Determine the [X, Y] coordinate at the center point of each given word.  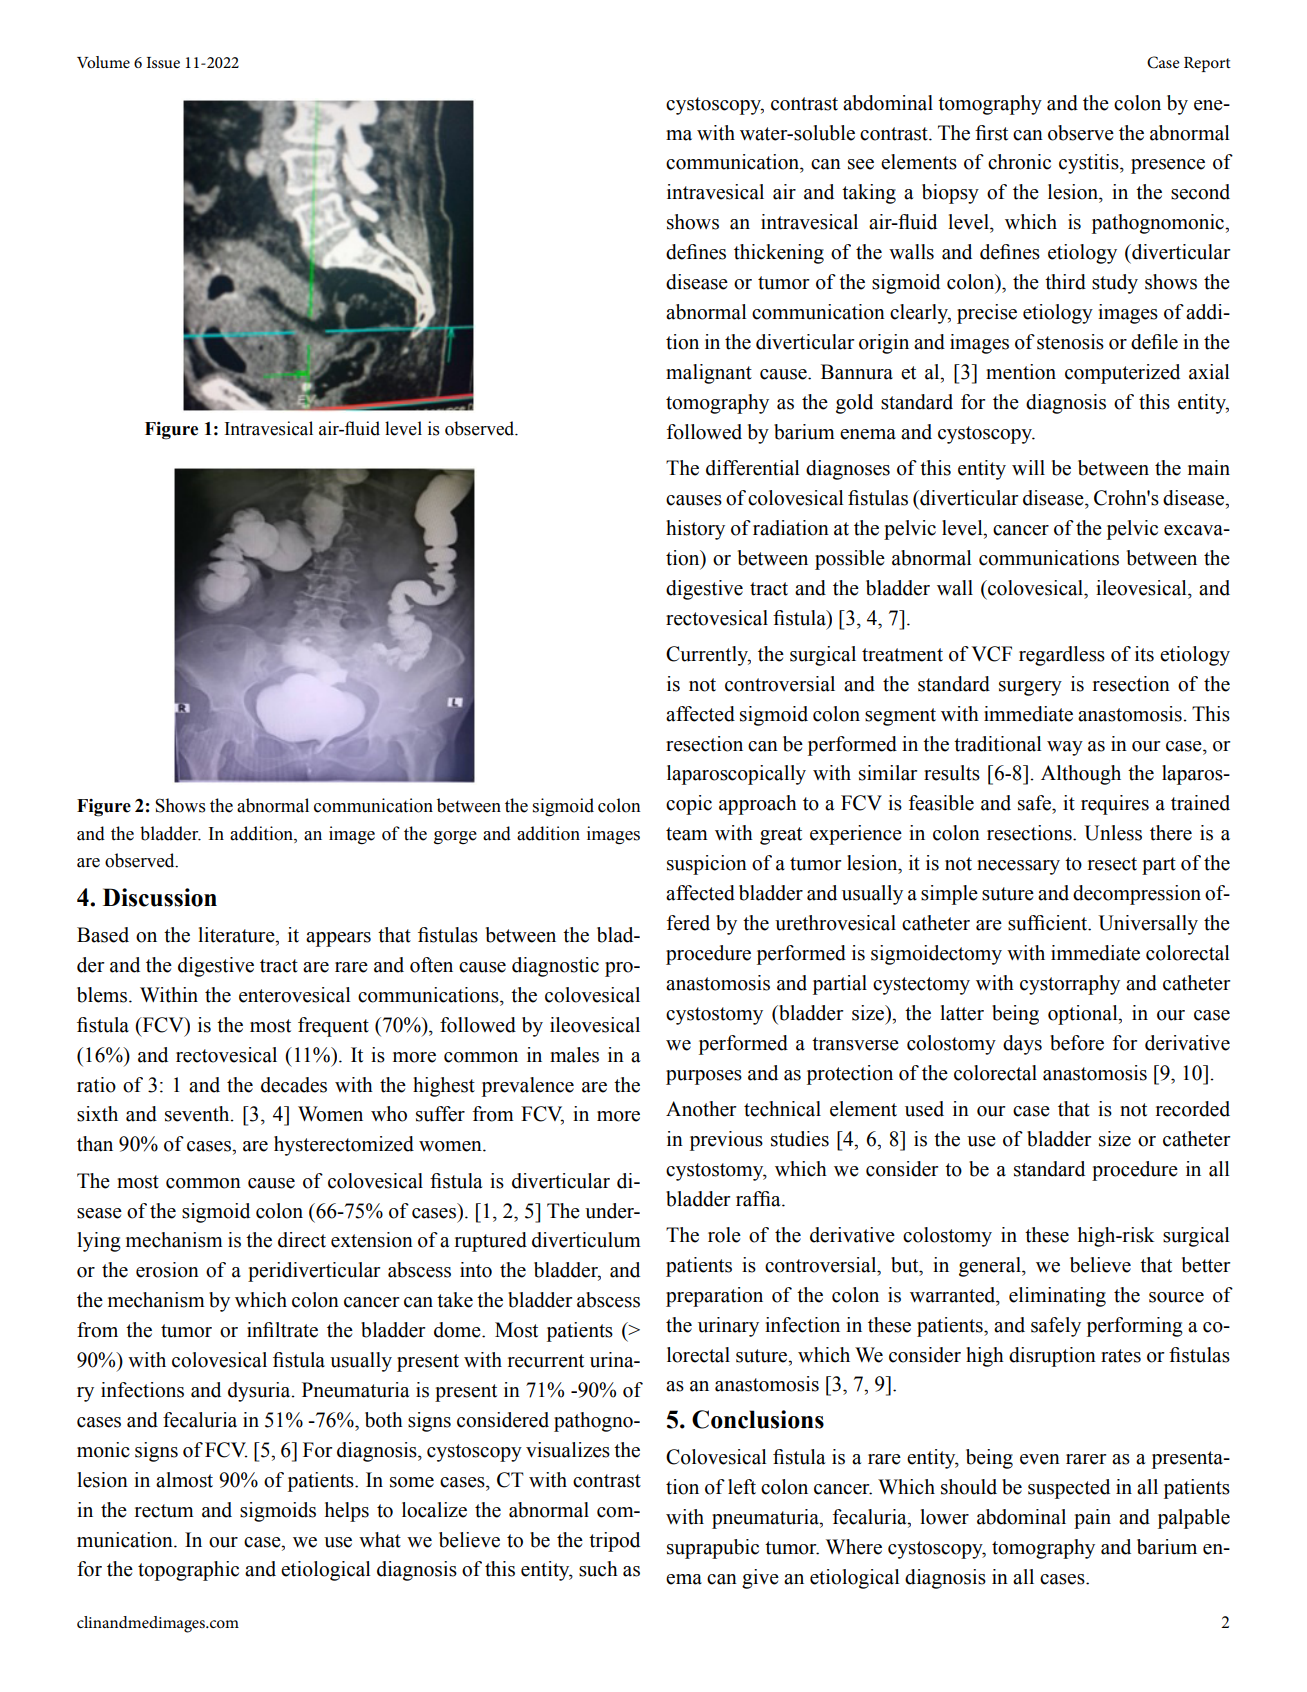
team [687, 834]
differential [753, 468]
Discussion [160, 897]
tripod [614, 1542]
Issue [163, 62]
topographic [188, 1571]
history [695, 530]
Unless [1113, 833]
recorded [1193, 1109]
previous [726, 1141]
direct [302, 1240]
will [1028, 467]
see [861, 164]
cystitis [1090, 164]
